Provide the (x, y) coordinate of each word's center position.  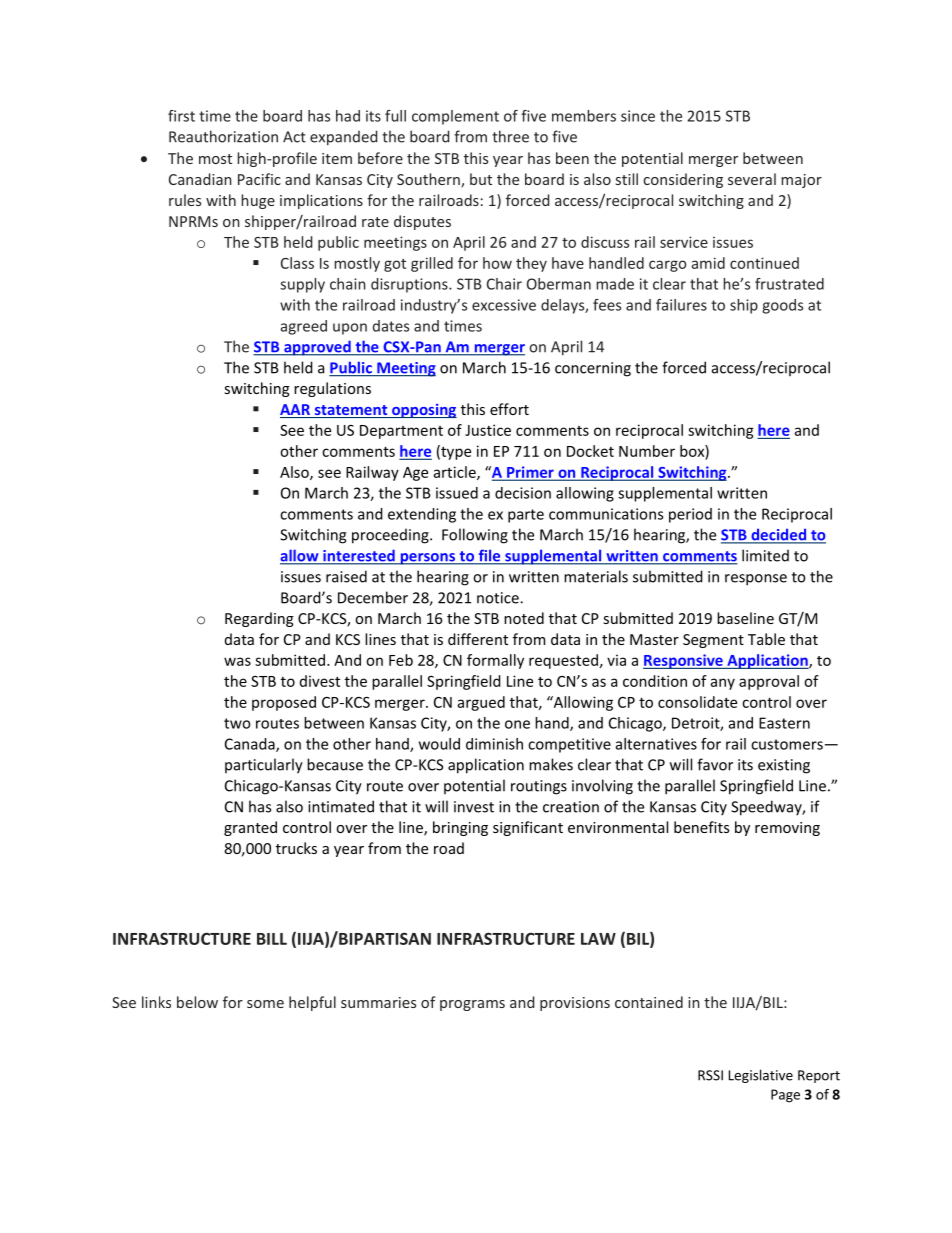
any (723, 684)
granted (250, 828)
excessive (504, 305)
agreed (304, 327)
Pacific (259, 179)
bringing (460, 828)
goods (782, 306)
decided (778, 535)
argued (481, 703)
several (752, 179)
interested (359, 556)
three (510, 136)
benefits (701, 827)
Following (475, 536)
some (265, 1004)
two (237, 723)
